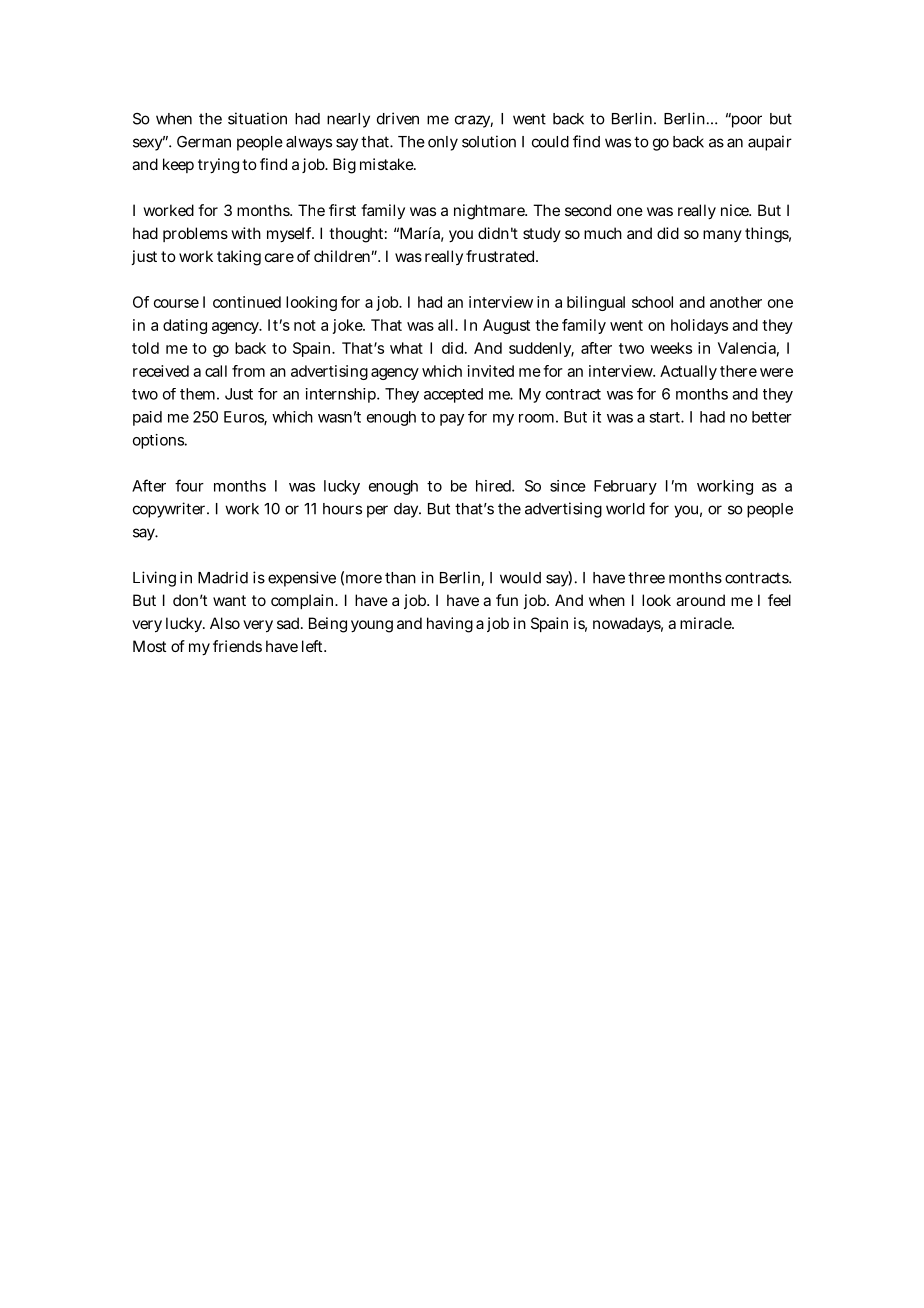  What do you see at coordinates (171, 510) in the screenshot?
I see `copywriter` at bounding box center [171, 510].
